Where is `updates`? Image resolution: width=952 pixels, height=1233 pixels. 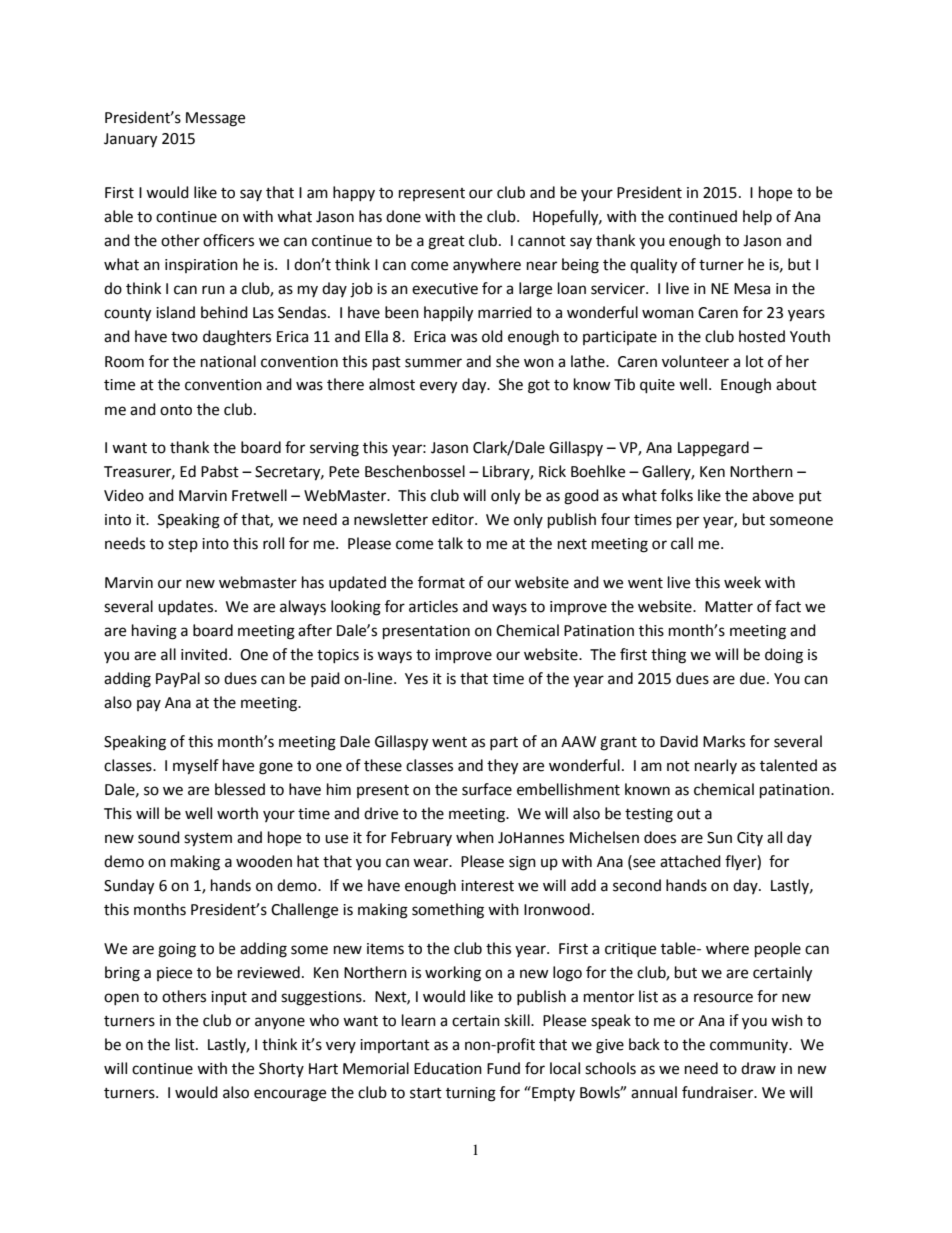 updates is located at coordinates (187, 608).
